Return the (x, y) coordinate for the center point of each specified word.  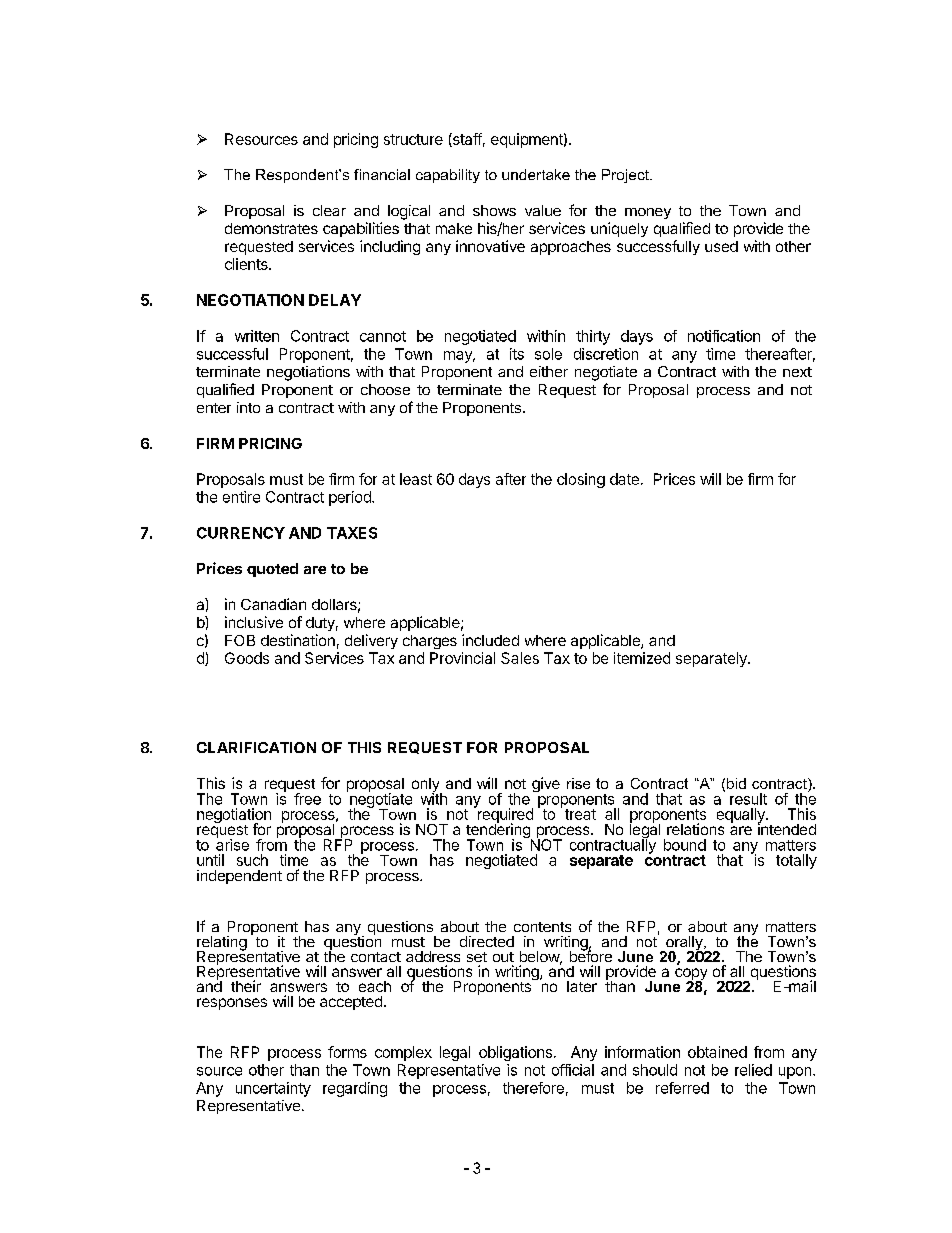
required (504, 815)
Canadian (273, 604)
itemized (642, 658)
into (248, 407)
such (252, 860)
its (517, 354)
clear (329, 210)
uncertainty (273, 1089)
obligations (515, 1053)
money (648, 213)
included (490, 640)
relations (695, 829)
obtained (717, 1052)
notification (724, 336)
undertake (536, 174)
